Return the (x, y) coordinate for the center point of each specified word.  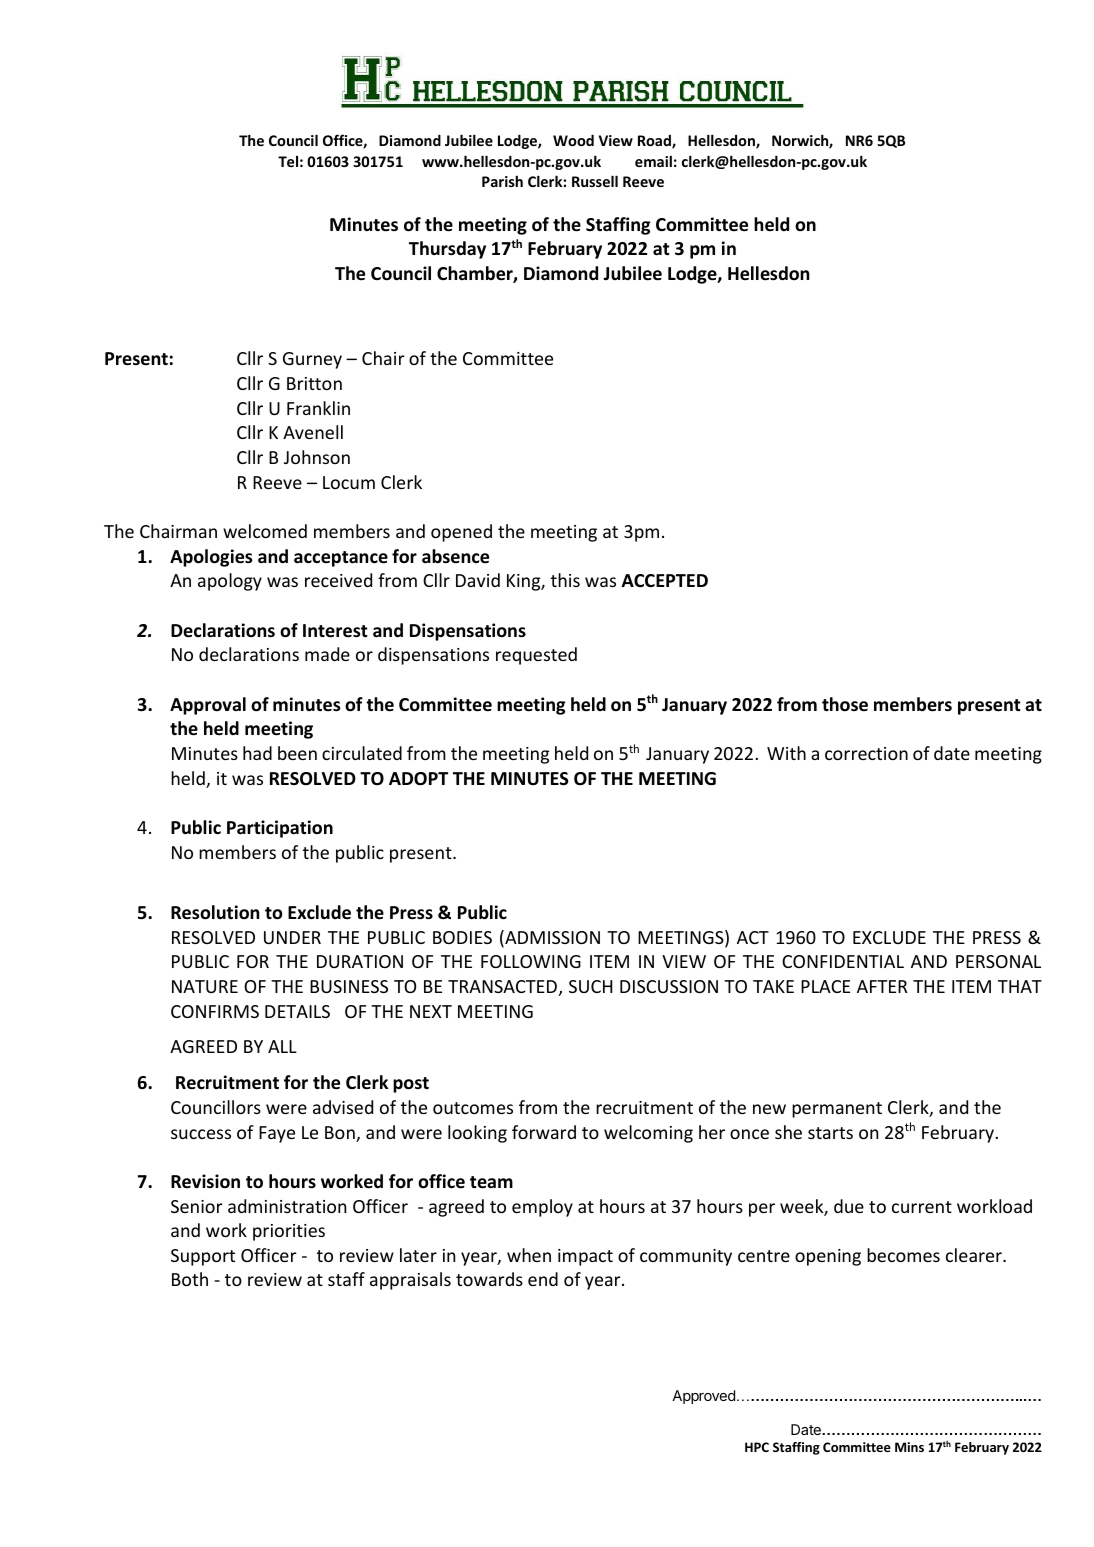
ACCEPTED (665, 580)
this (565, 580)
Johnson (317, 457)
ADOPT (418, 779)
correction (866, 753)
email (653, 161)
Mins (909, 1447)
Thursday (447, 250)
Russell (595, 181)
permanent (837, 1110)
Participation (280, 829)
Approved (703, 1397)
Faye (277, 1134)
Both (190, 1279)
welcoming (648, 1134)
